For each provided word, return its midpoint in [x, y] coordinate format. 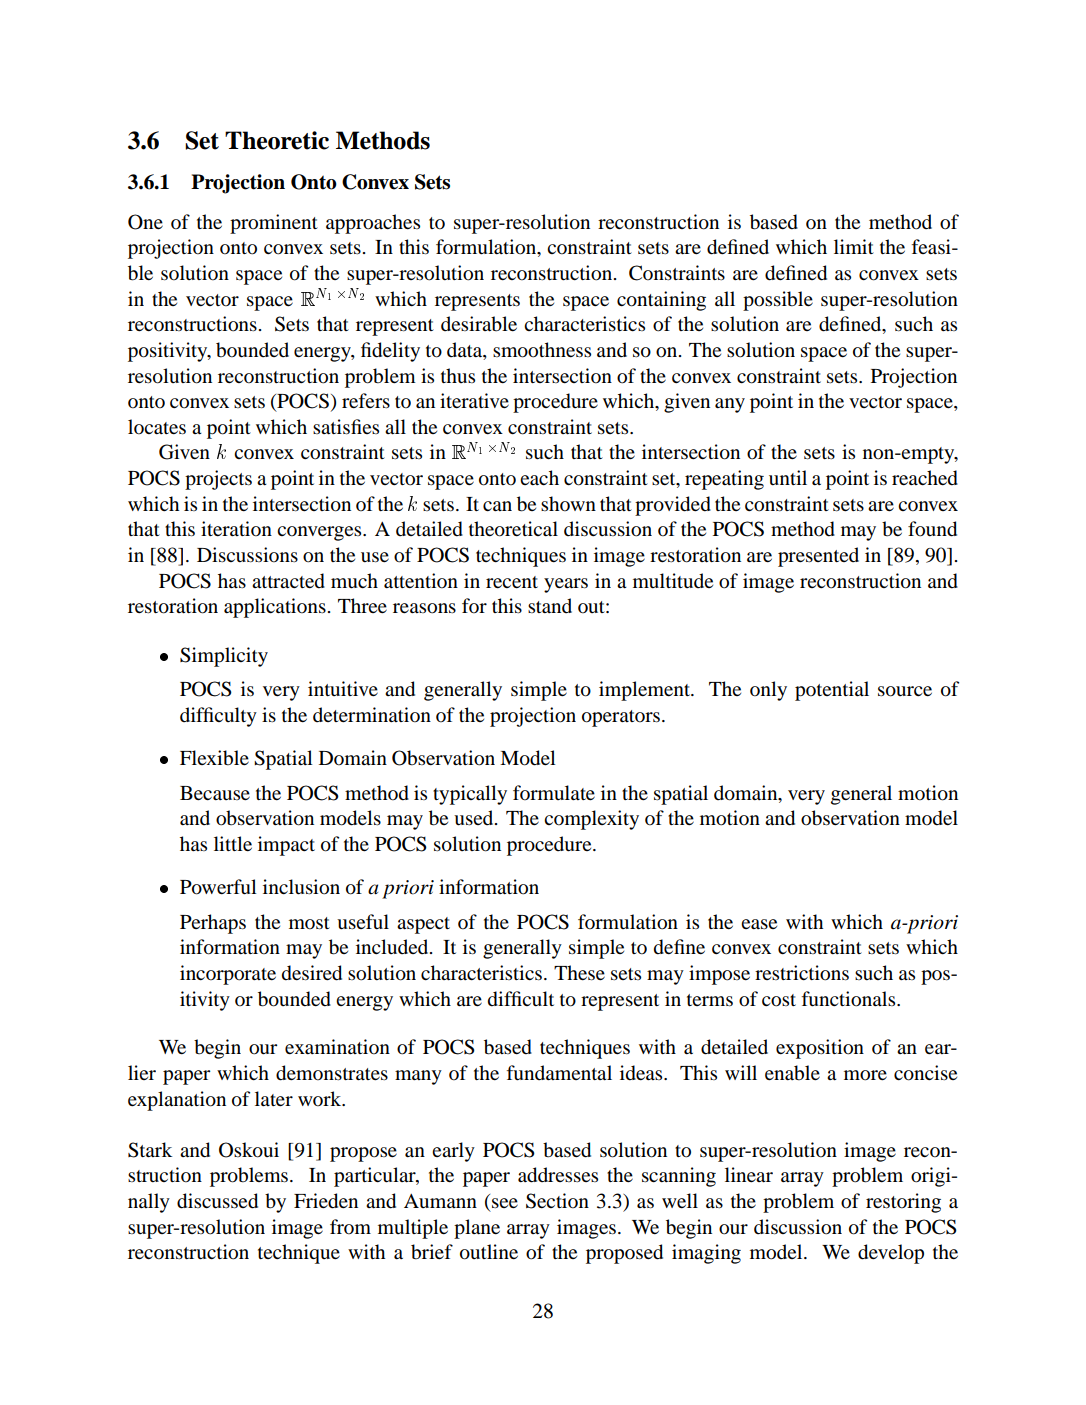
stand [550, 605]
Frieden [326, 1201]
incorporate [228, 975]
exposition [820, 1049]
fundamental [559, 1073]
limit [854, 246]
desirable [479, 324]
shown [568, 504]
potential [832, 691]
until [788, 478]
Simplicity [224, 657]
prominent [274, 224]
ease [759, 924]
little [233, 843]
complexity [591, 820]
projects [218, 480]
